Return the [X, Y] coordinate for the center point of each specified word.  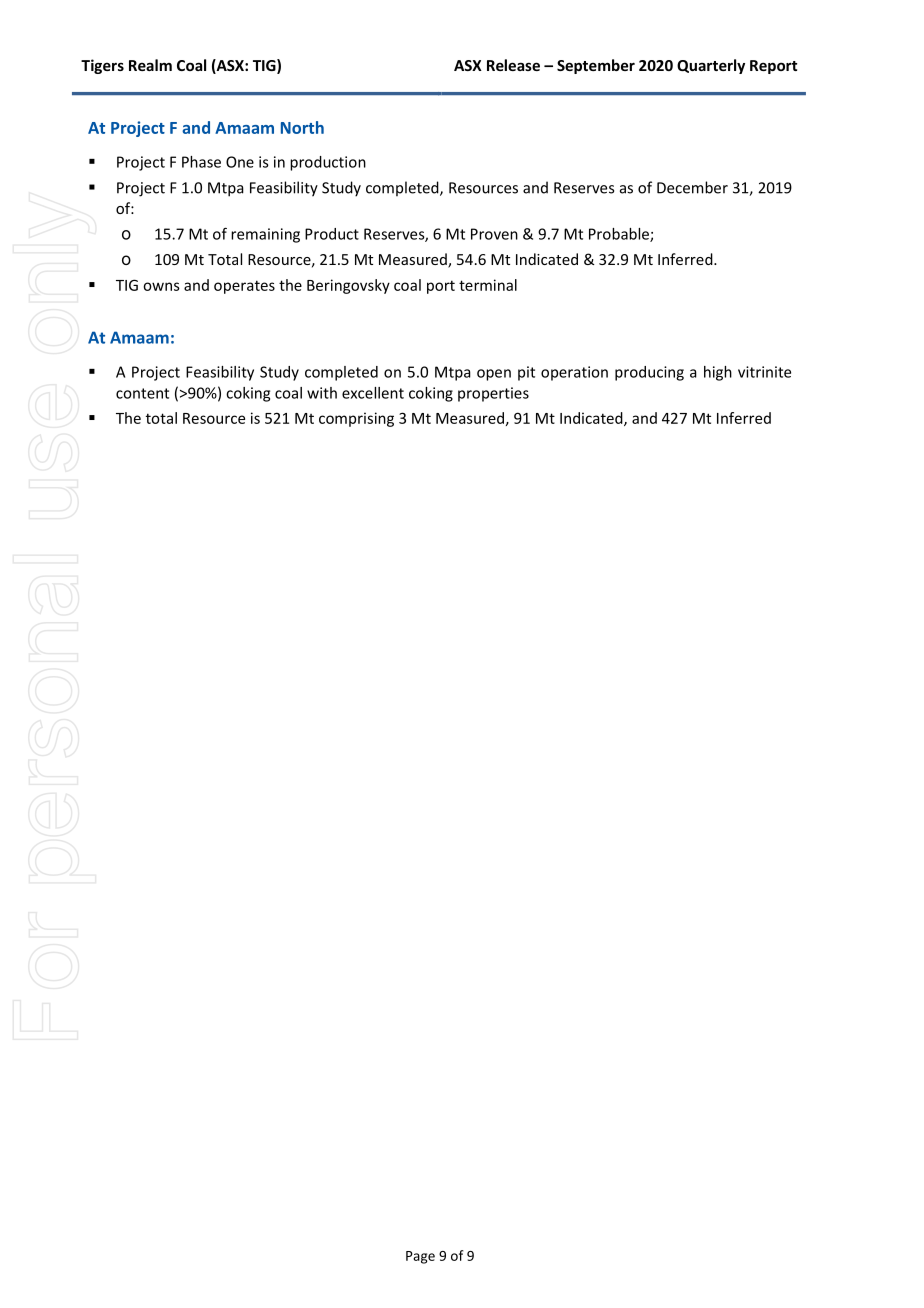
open [494, 375]
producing [649, 373]
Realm [150, 65]
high [718, 373]
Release [513, 65]
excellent [373, 393]
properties [493, 394]
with [322, 393]
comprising [356, 419]
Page [420, 1257]
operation [574, 373]
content [142, 393]
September [596, 66]
